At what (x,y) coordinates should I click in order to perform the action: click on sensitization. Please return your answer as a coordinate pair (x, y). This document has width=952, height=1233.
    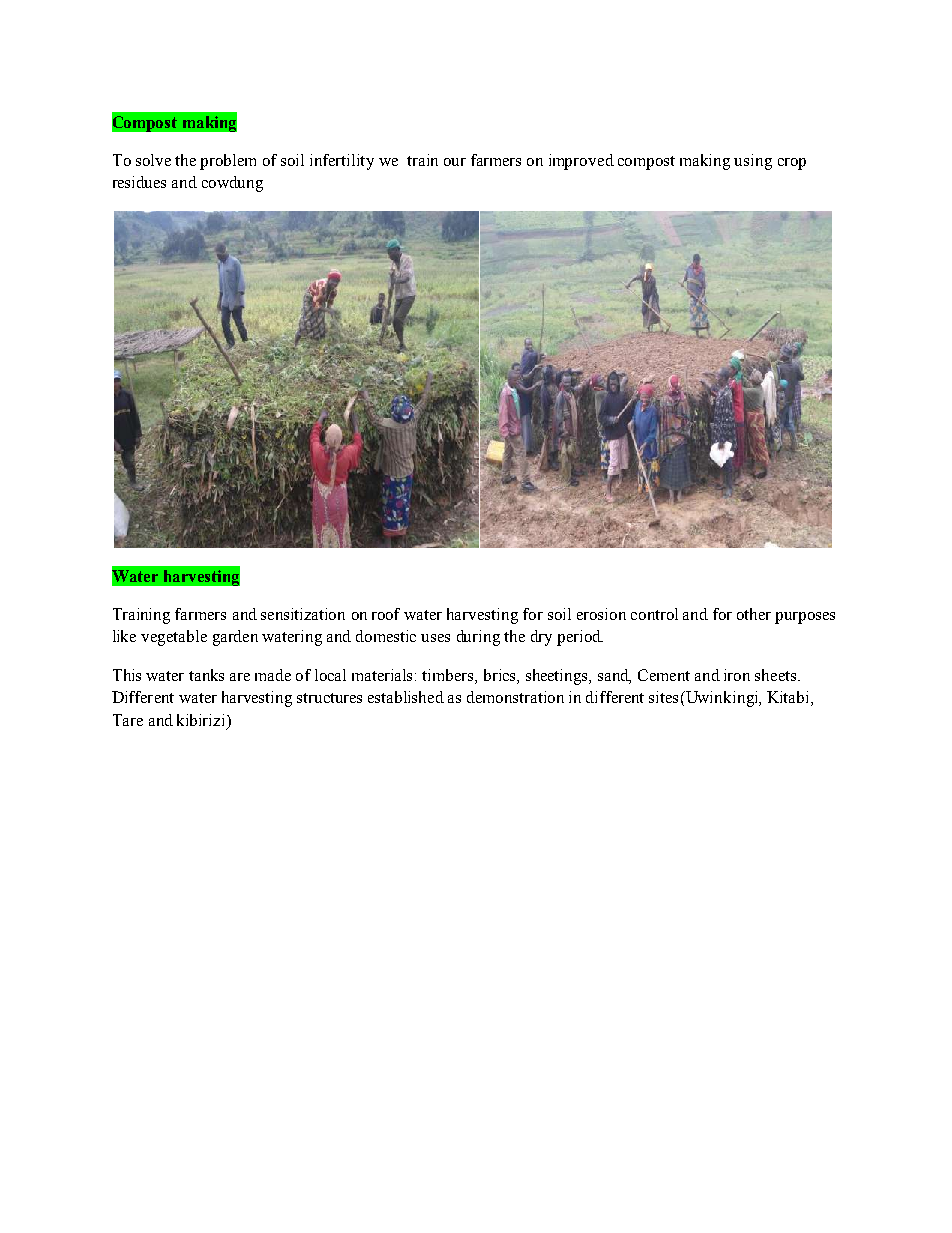
    Looking at the image, I should click on (303, 614).
